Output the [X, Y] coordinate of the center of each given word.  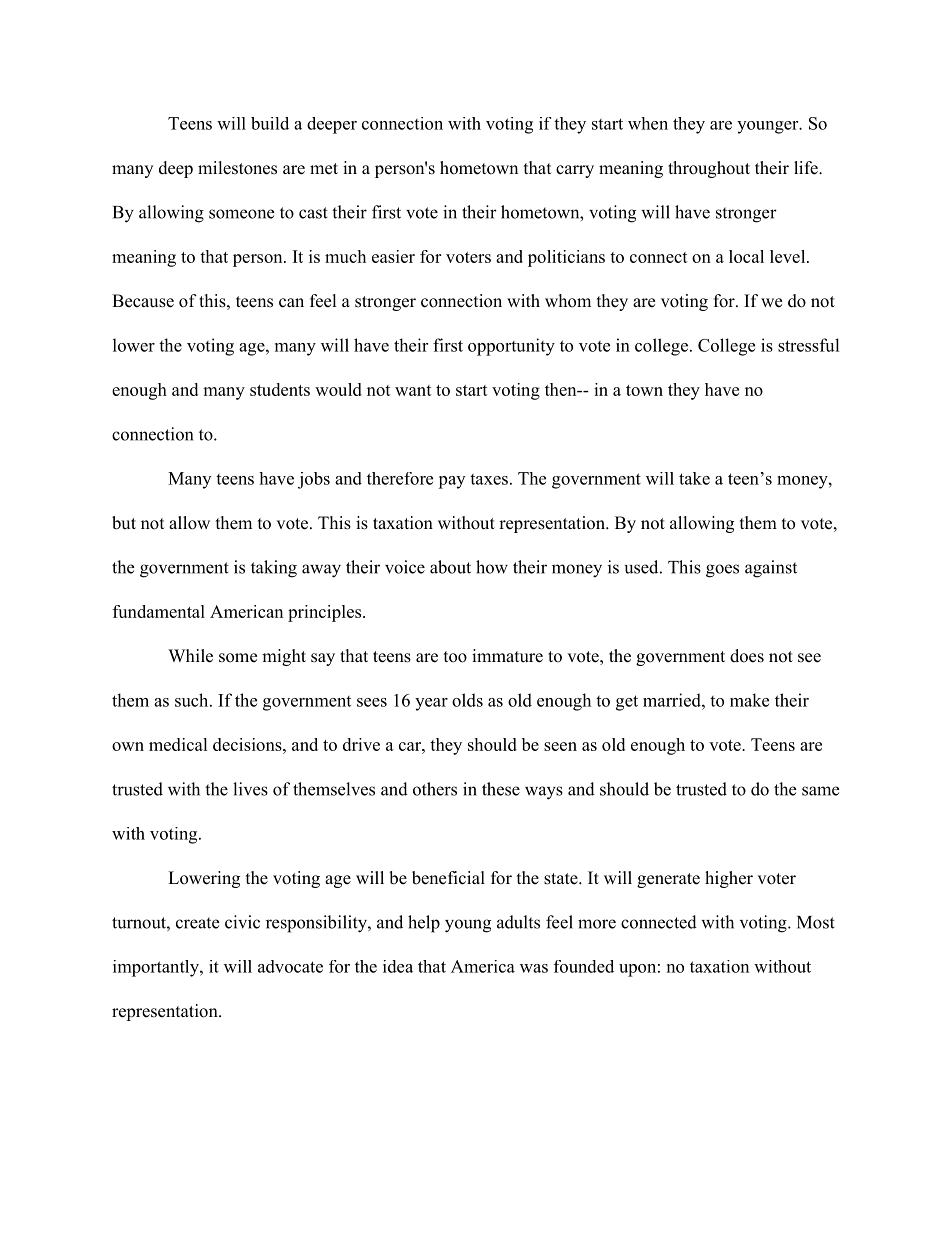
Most [816, 922]
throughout [709, 169]
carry [575, 171]
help [424, 924]
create [197, 923]
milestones [237, 168]
